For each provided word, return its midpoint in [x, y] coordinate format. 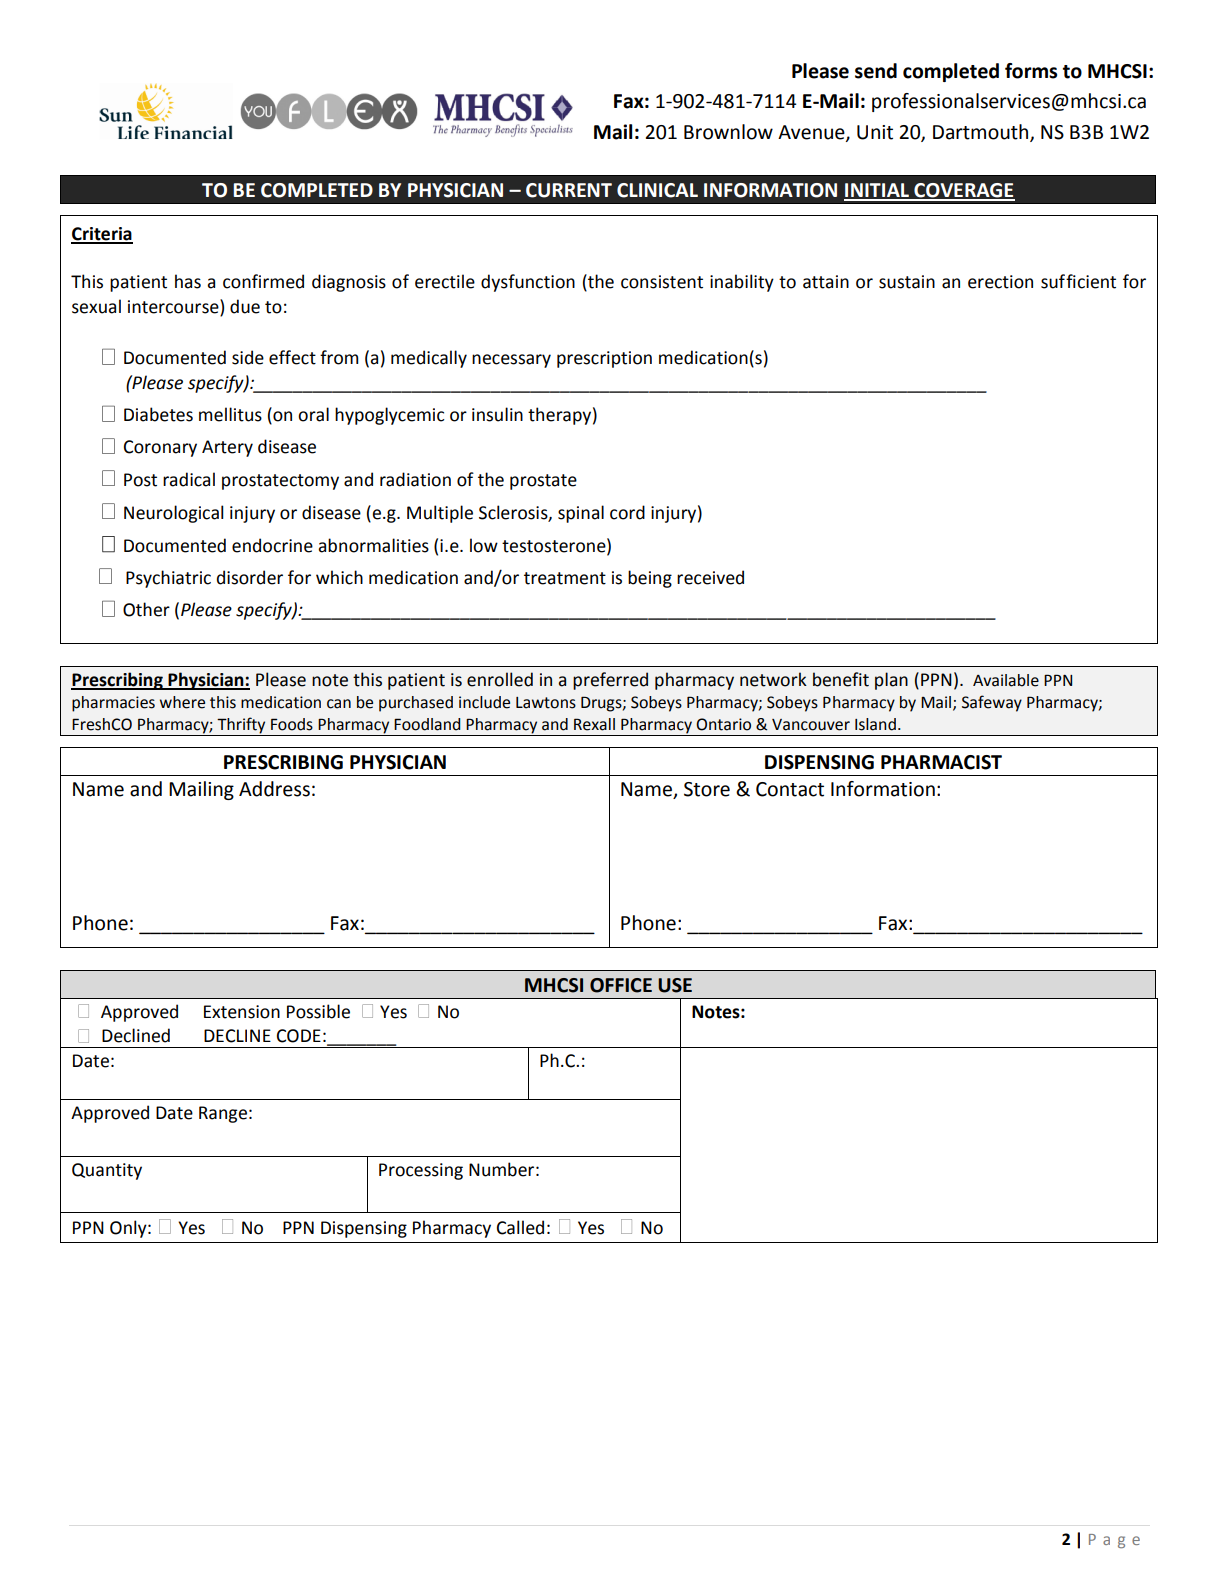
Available [1006, 680]
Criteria [102, 235]
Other [146, 609]
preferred [610, 681]
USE [675, 985]
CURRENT [569, 190]
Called [520, 1227]
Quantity [107, 1171]
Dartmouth [982, 133]
